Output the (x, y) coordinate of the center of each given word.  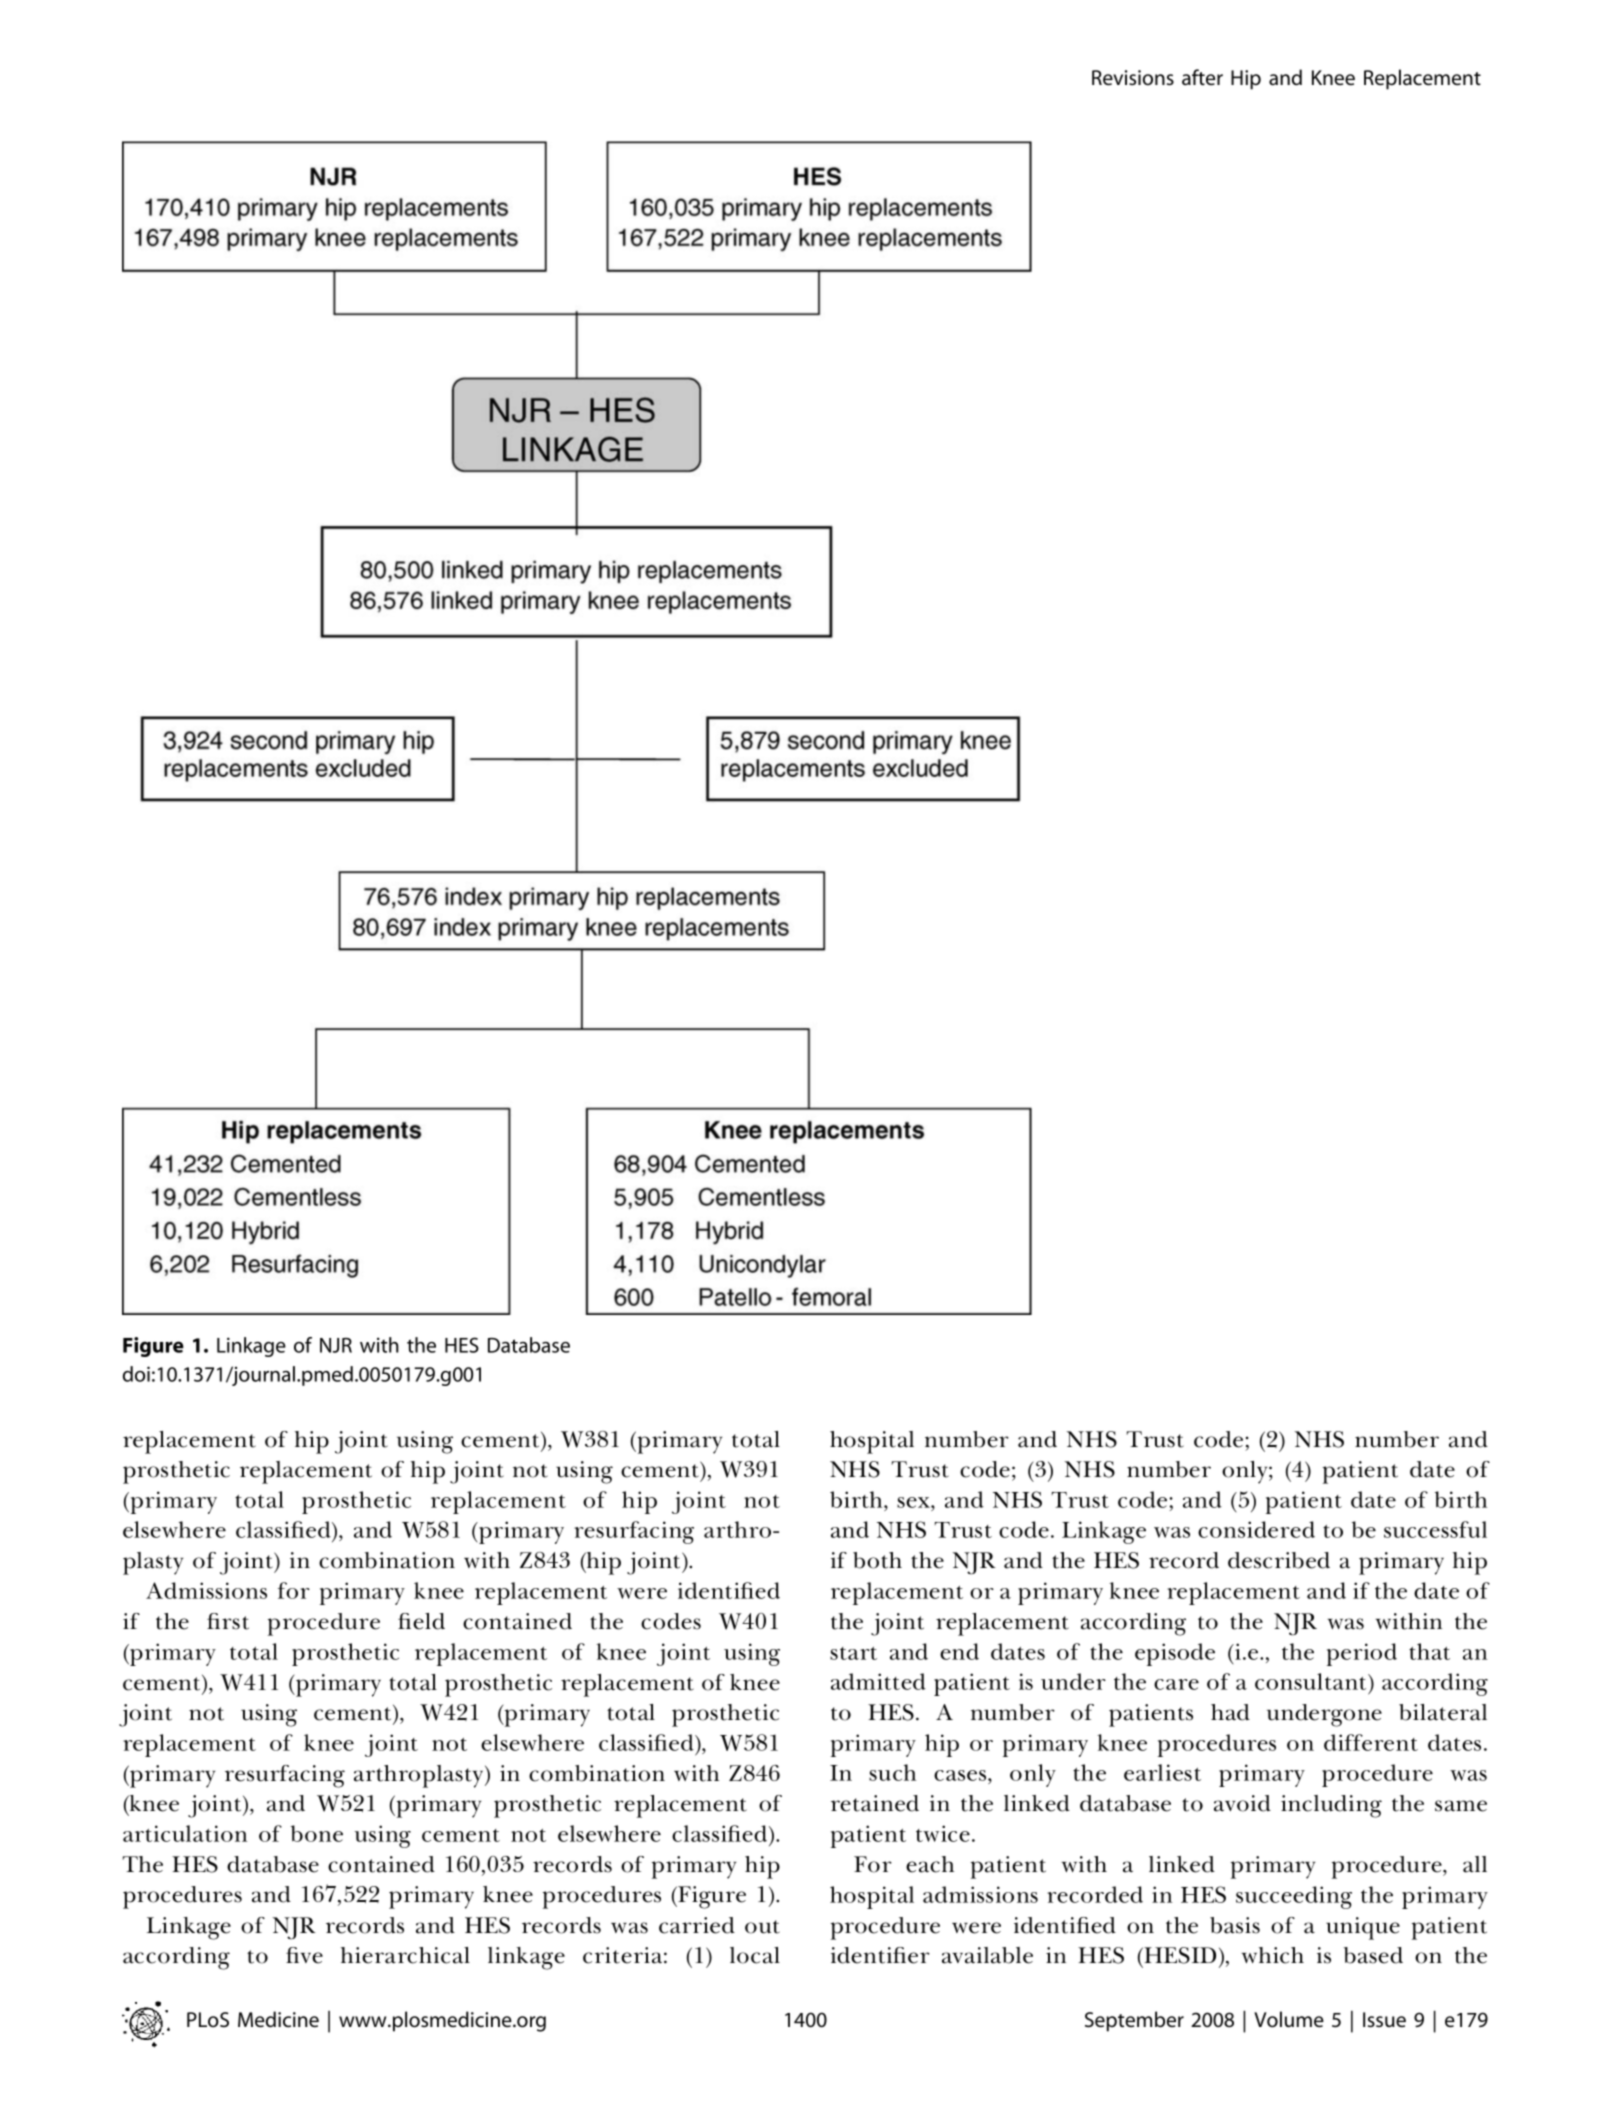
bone (317, 1833)
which (1272, 1955)
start (853, 1653)
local (755, 1955)
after (1202, 77)
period (1362, 1654)
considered (1256, 1529)
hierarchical (405, 1955)
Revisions (1133, 77)
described (1279, 1560)
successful (1435, 1529)
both (877, 1560)
